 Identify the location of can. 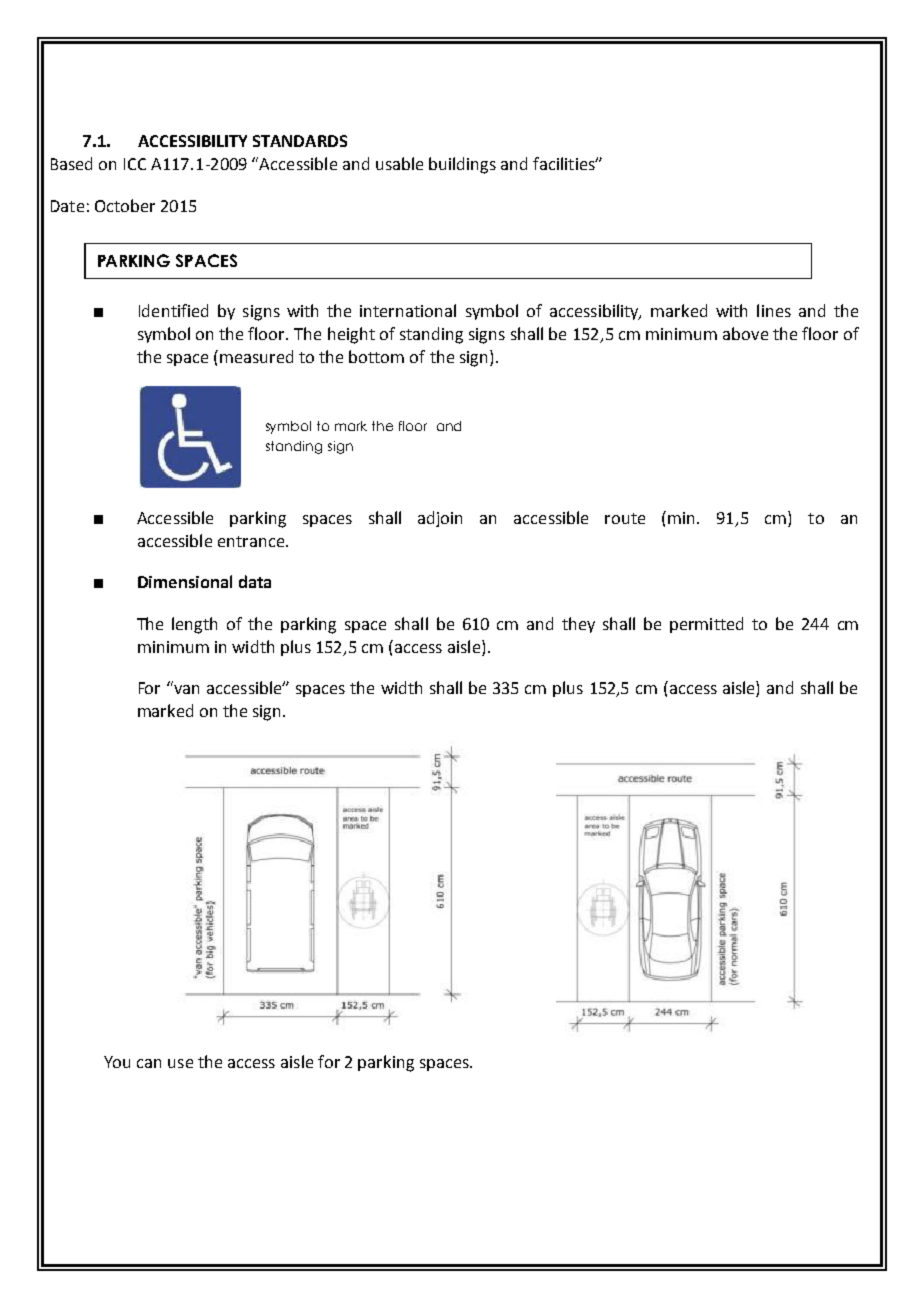
(149, 1063).
